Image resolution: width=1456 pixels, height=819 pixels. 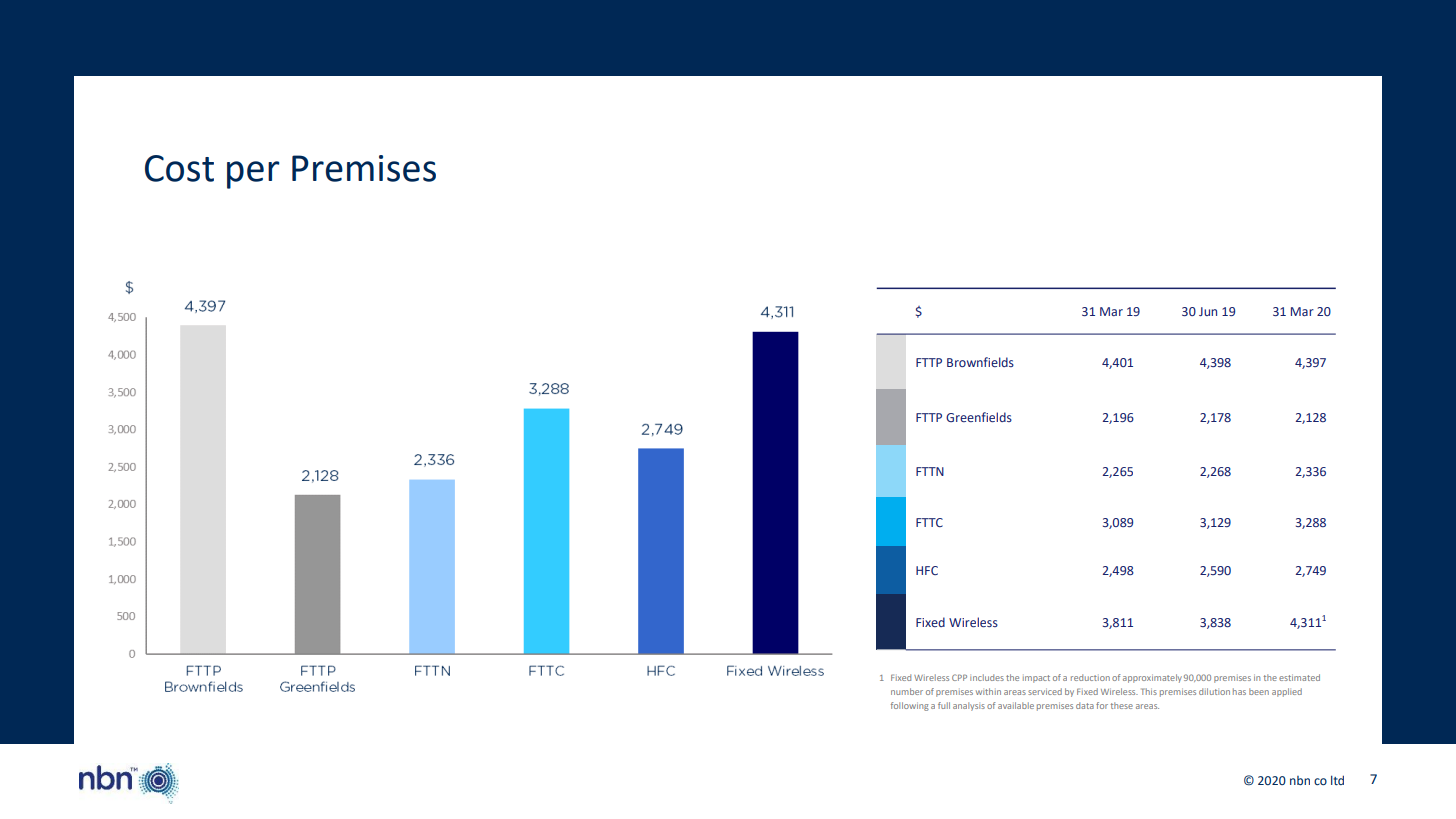 What do you see at coordinates (179, 168) in the page?
I see `Cost` at bounding box center [179, 168].
